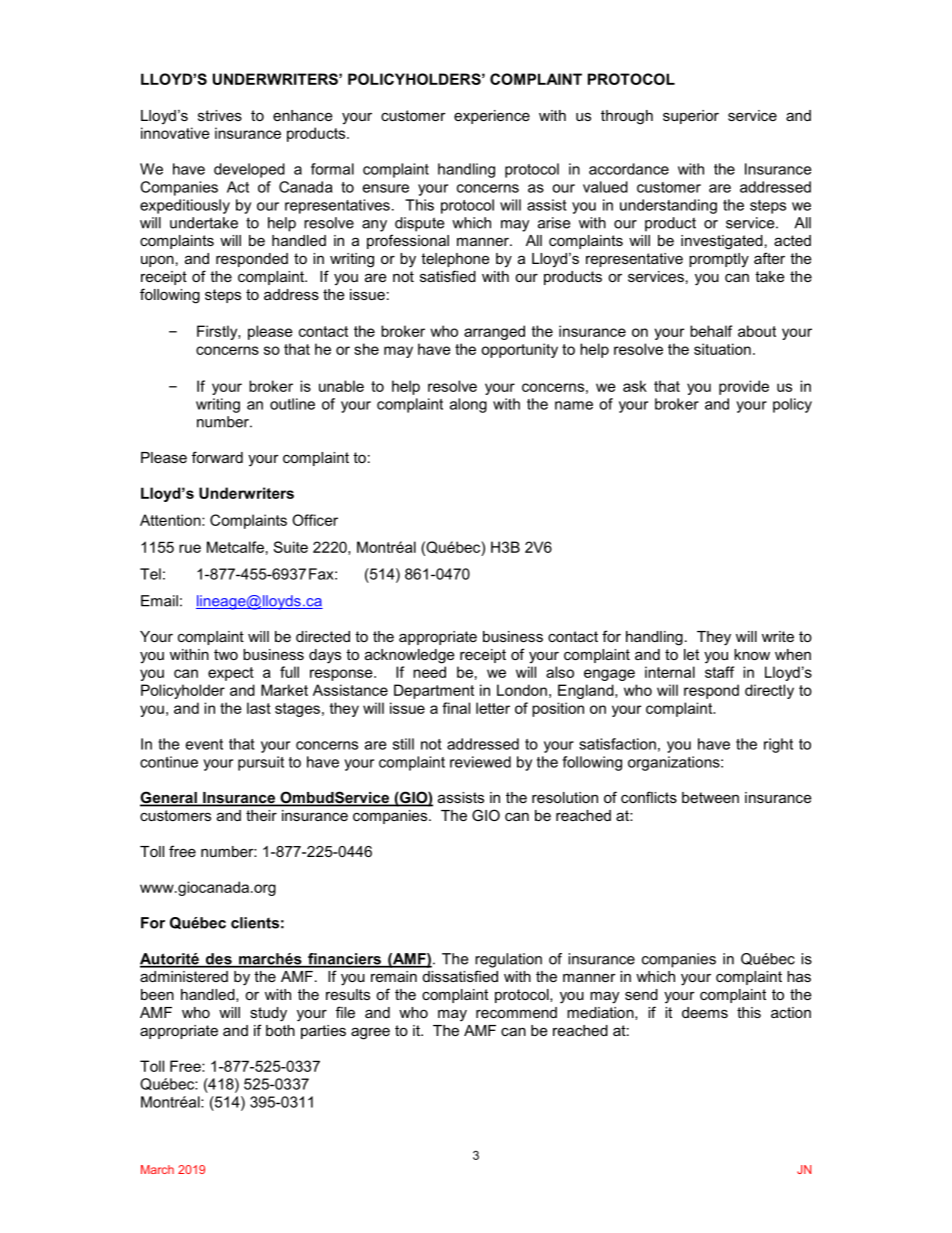 The height and width of the document is (1233, 952). I want to click on superior, so click(691, 117).
